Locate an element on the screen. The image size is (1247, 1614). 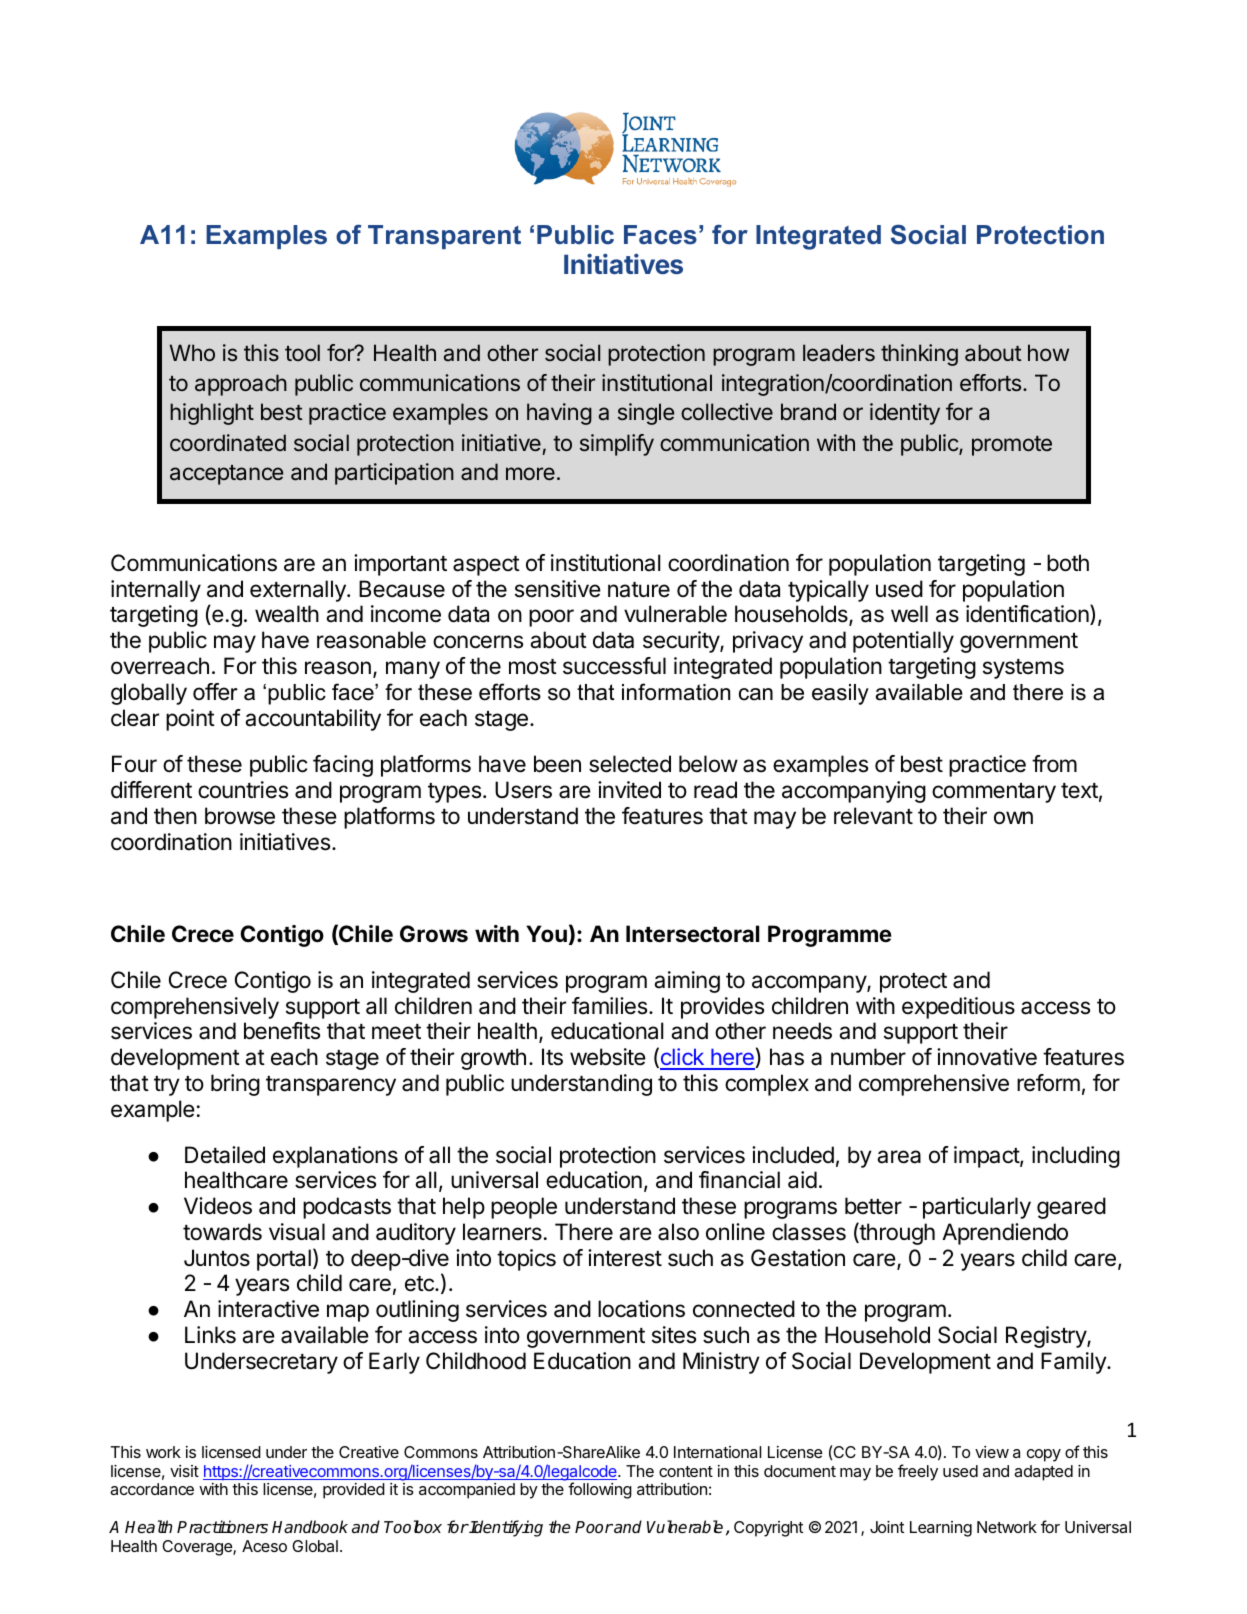
Transparent is located at coordinates (444, 237).
